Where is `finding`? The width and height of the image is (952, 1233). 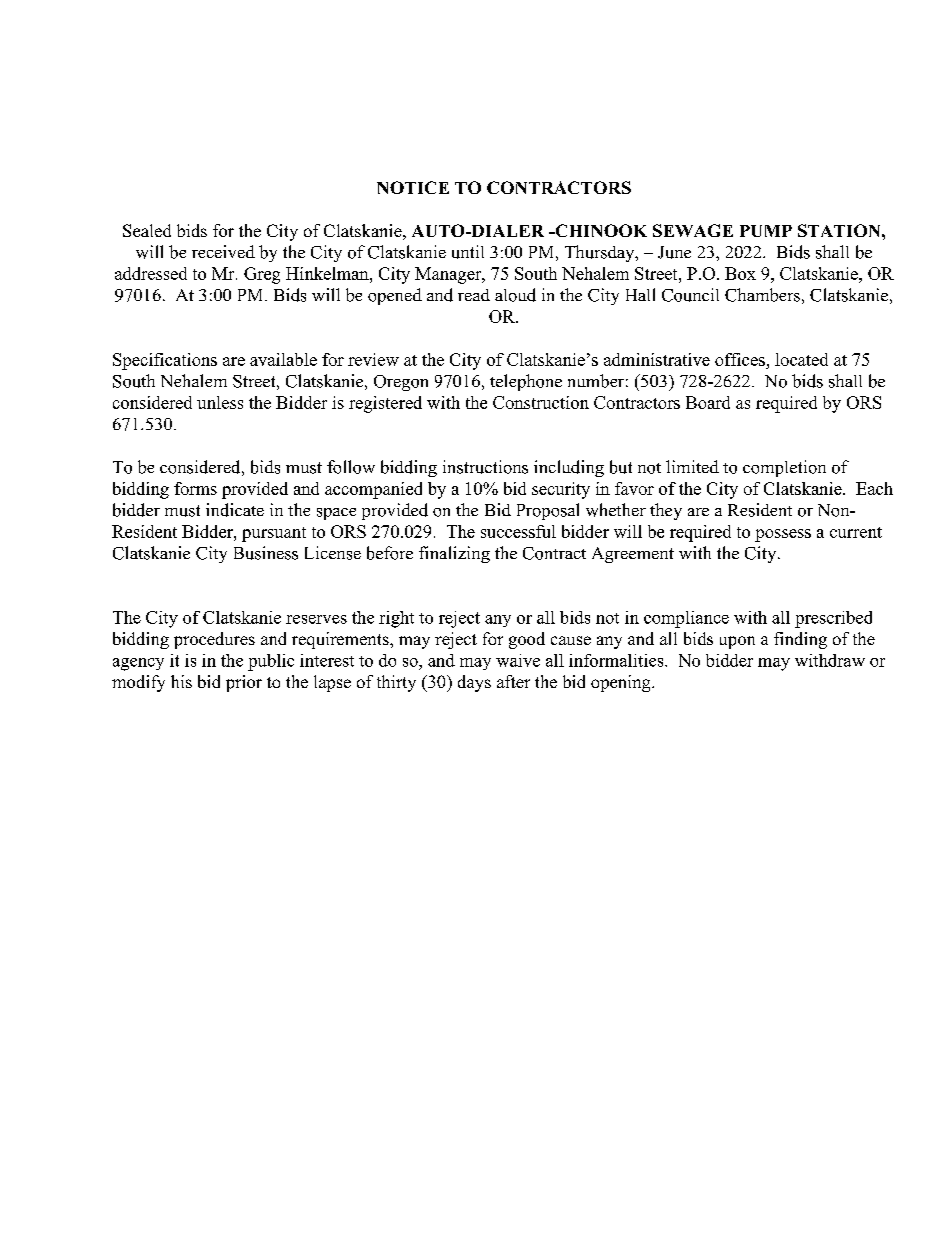
finding is located at coordinates (800, 640).
